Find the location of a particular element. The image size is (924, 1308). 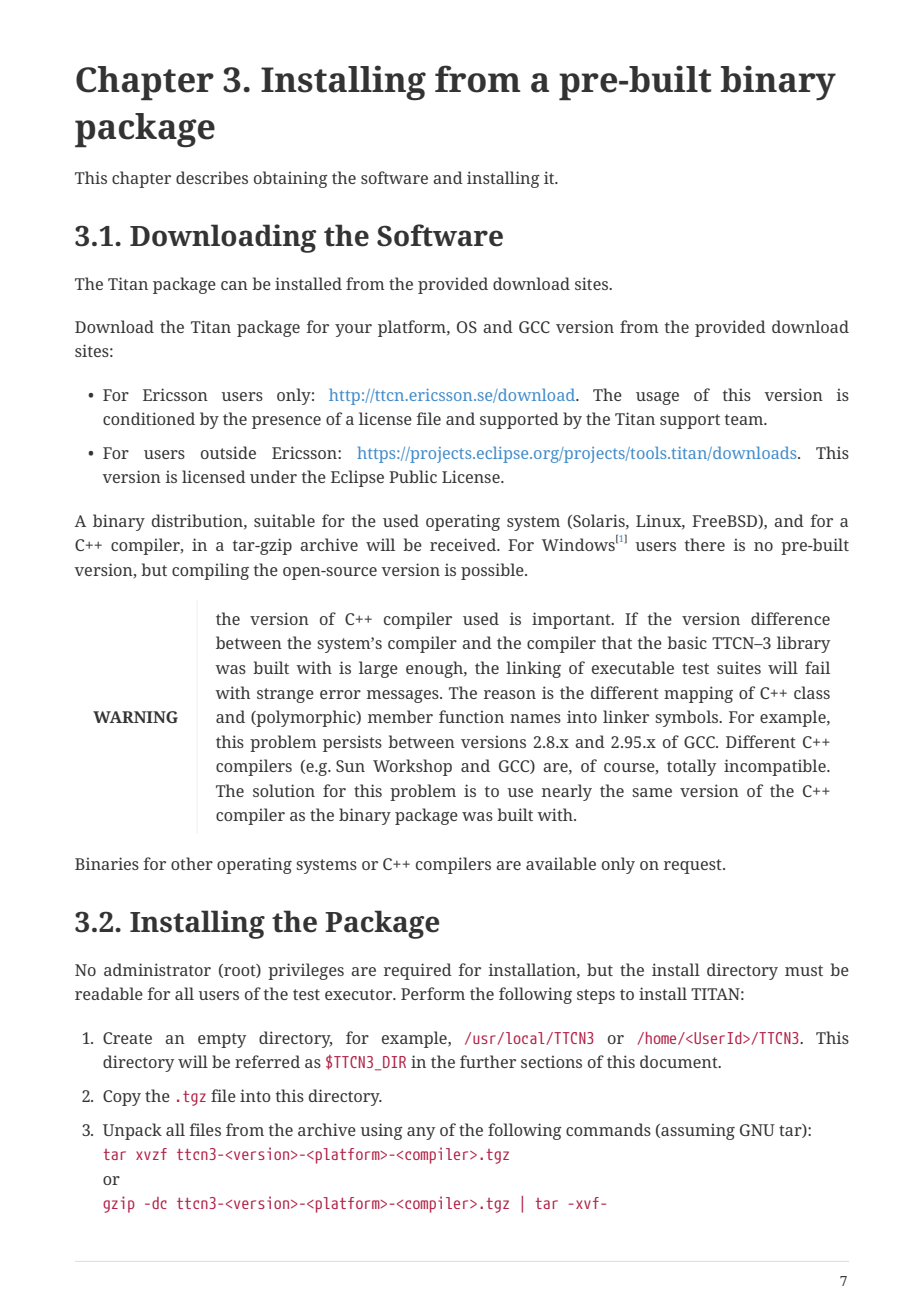

any is located at coordinates (421, 1133).
